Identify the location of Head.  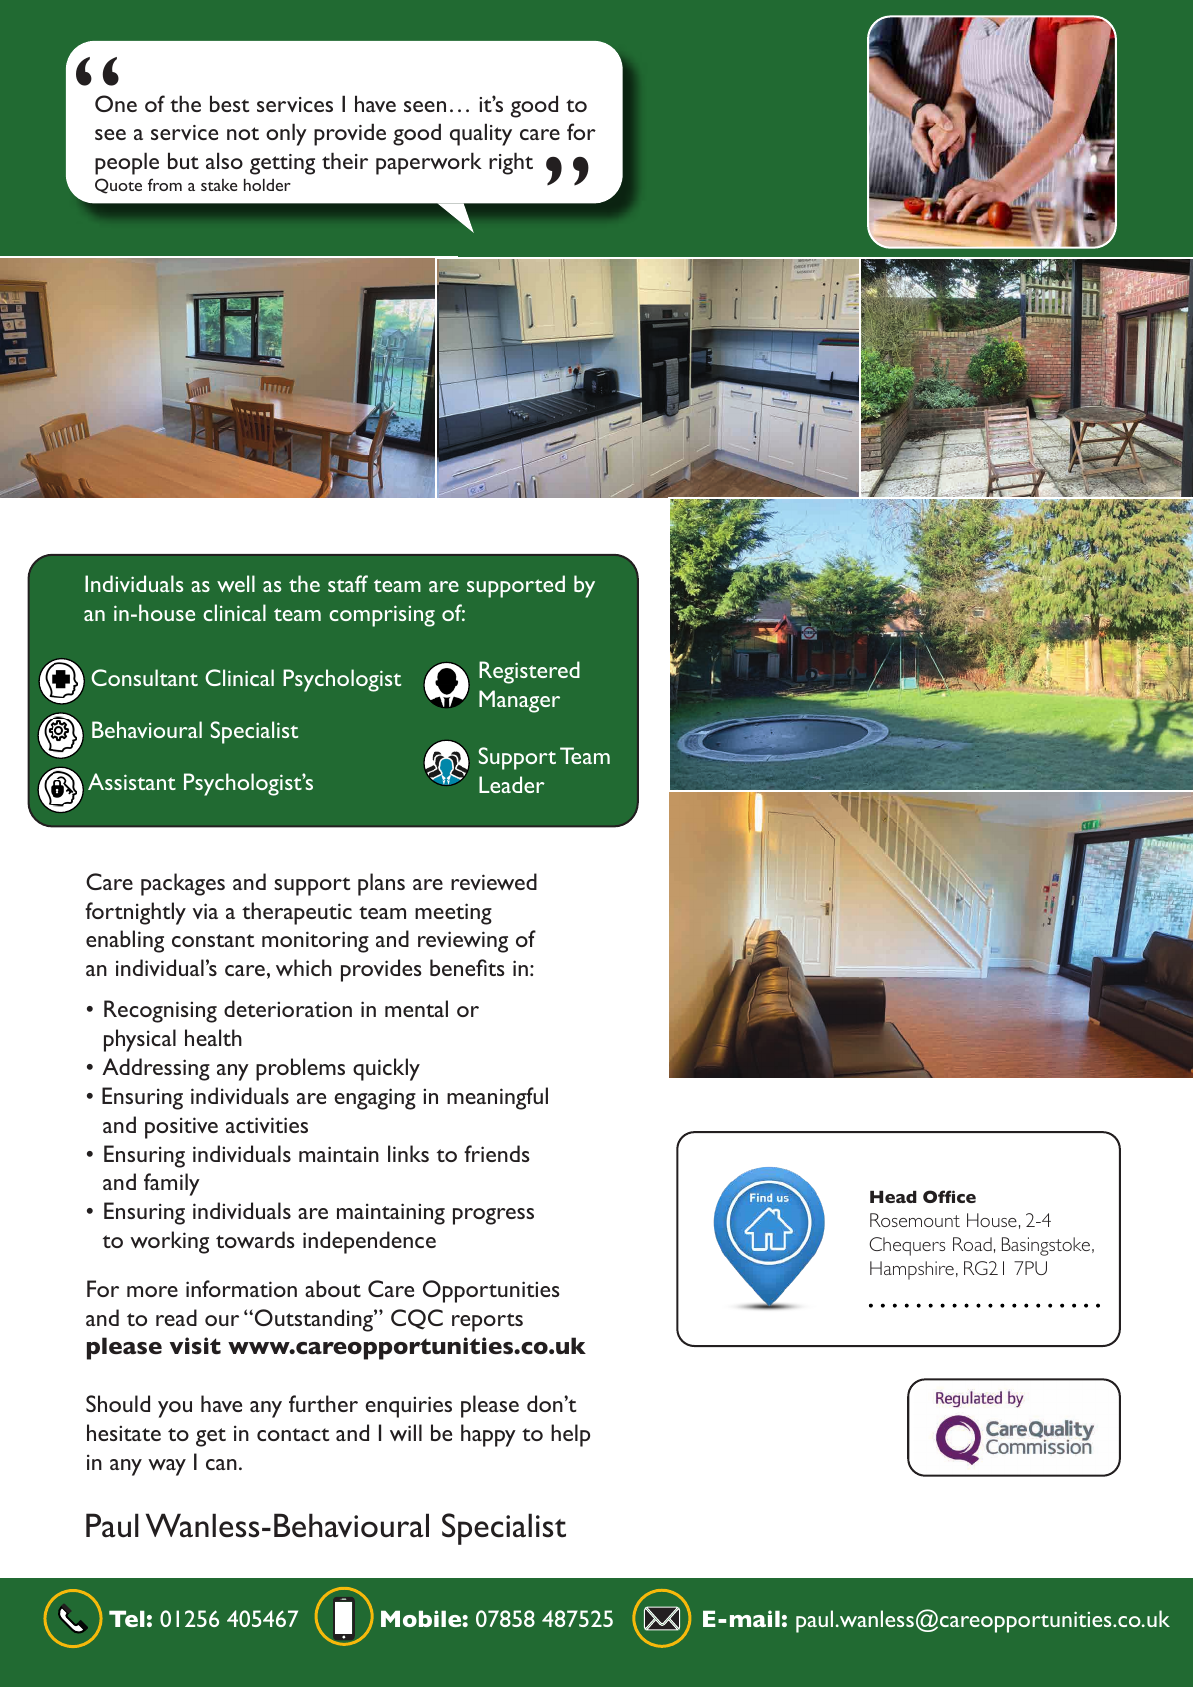
(893, 1197).
